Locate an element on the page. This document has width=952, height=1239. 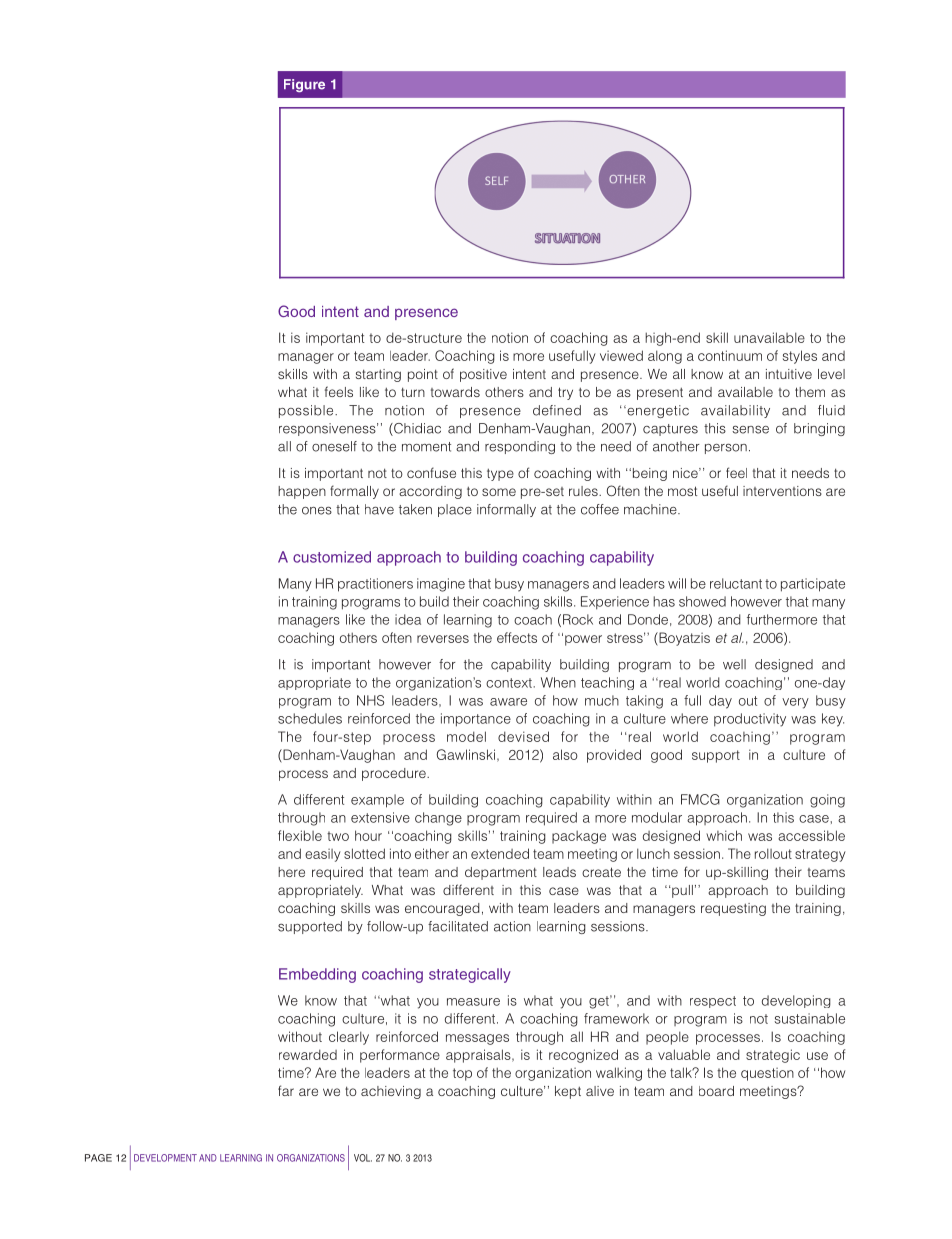
Figure is located at coordinates (304, 85).
